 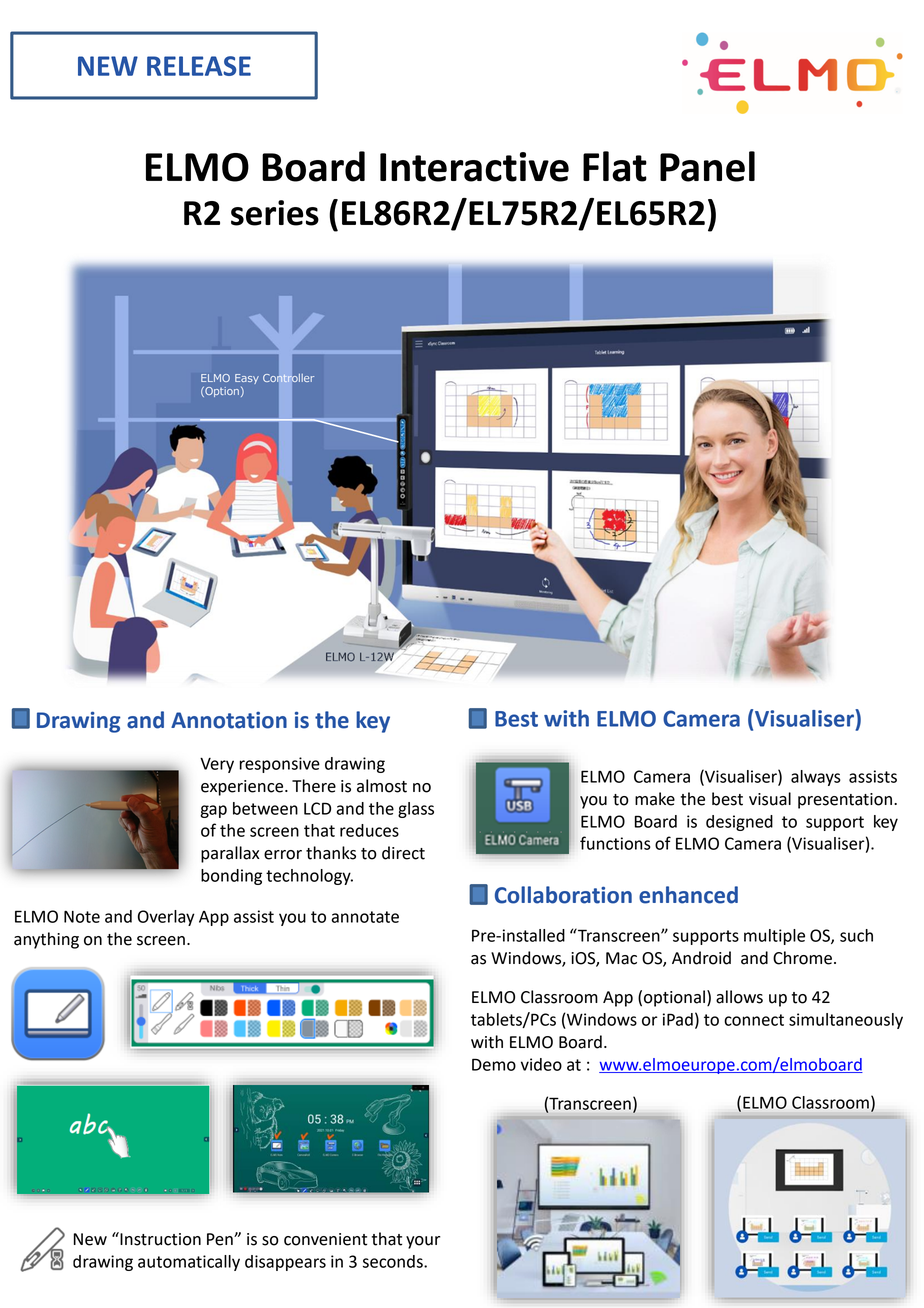 What do you see at coordinates (247, 379) in the page?
I see `Easy` at bounding box center [247, 379].
